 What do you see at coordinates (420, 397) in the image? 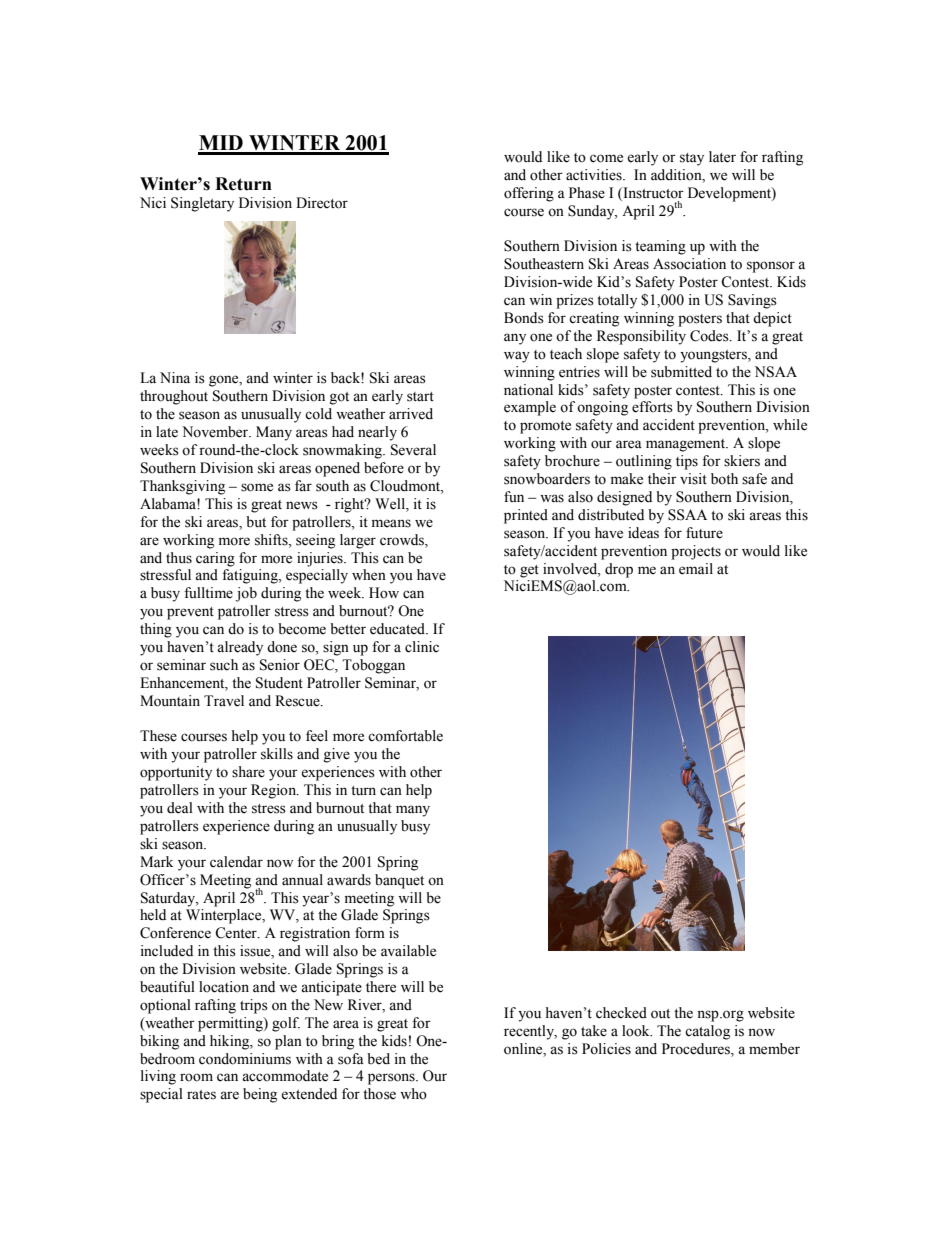
I see `start` at bounding box center [420, 397].
